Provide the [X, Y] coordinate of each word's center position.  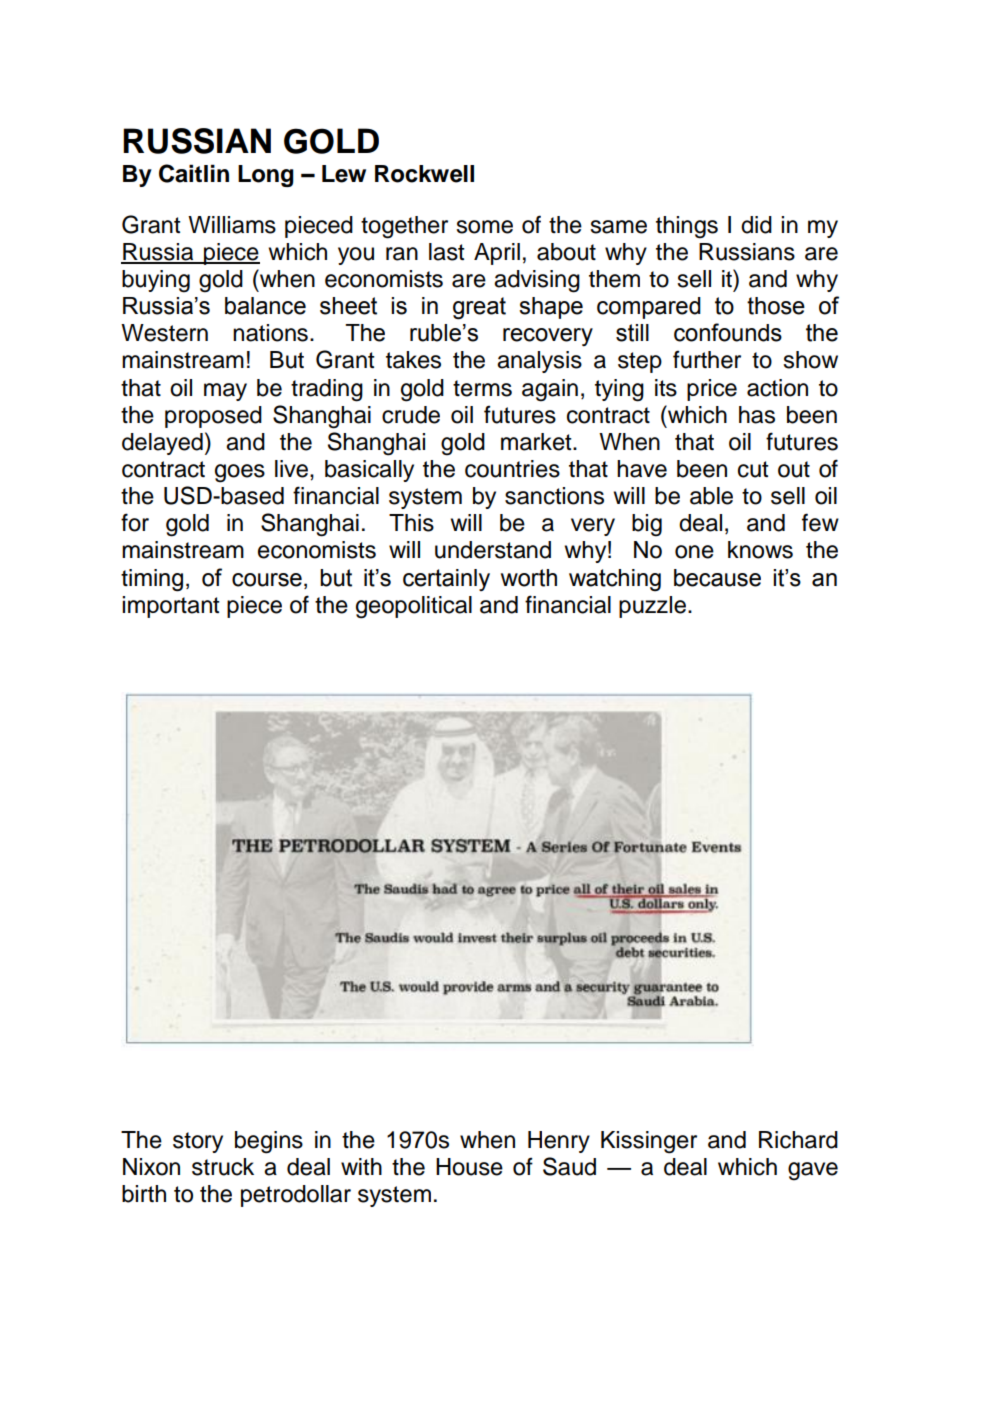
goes [240, 473]
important [171, 607]
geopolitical [414, 607]
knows [760, 550]
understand [493, 550]
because [717, 578]
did [756, 225]
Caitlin [194, 173]
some [484, 227]
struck [223, 1167]
